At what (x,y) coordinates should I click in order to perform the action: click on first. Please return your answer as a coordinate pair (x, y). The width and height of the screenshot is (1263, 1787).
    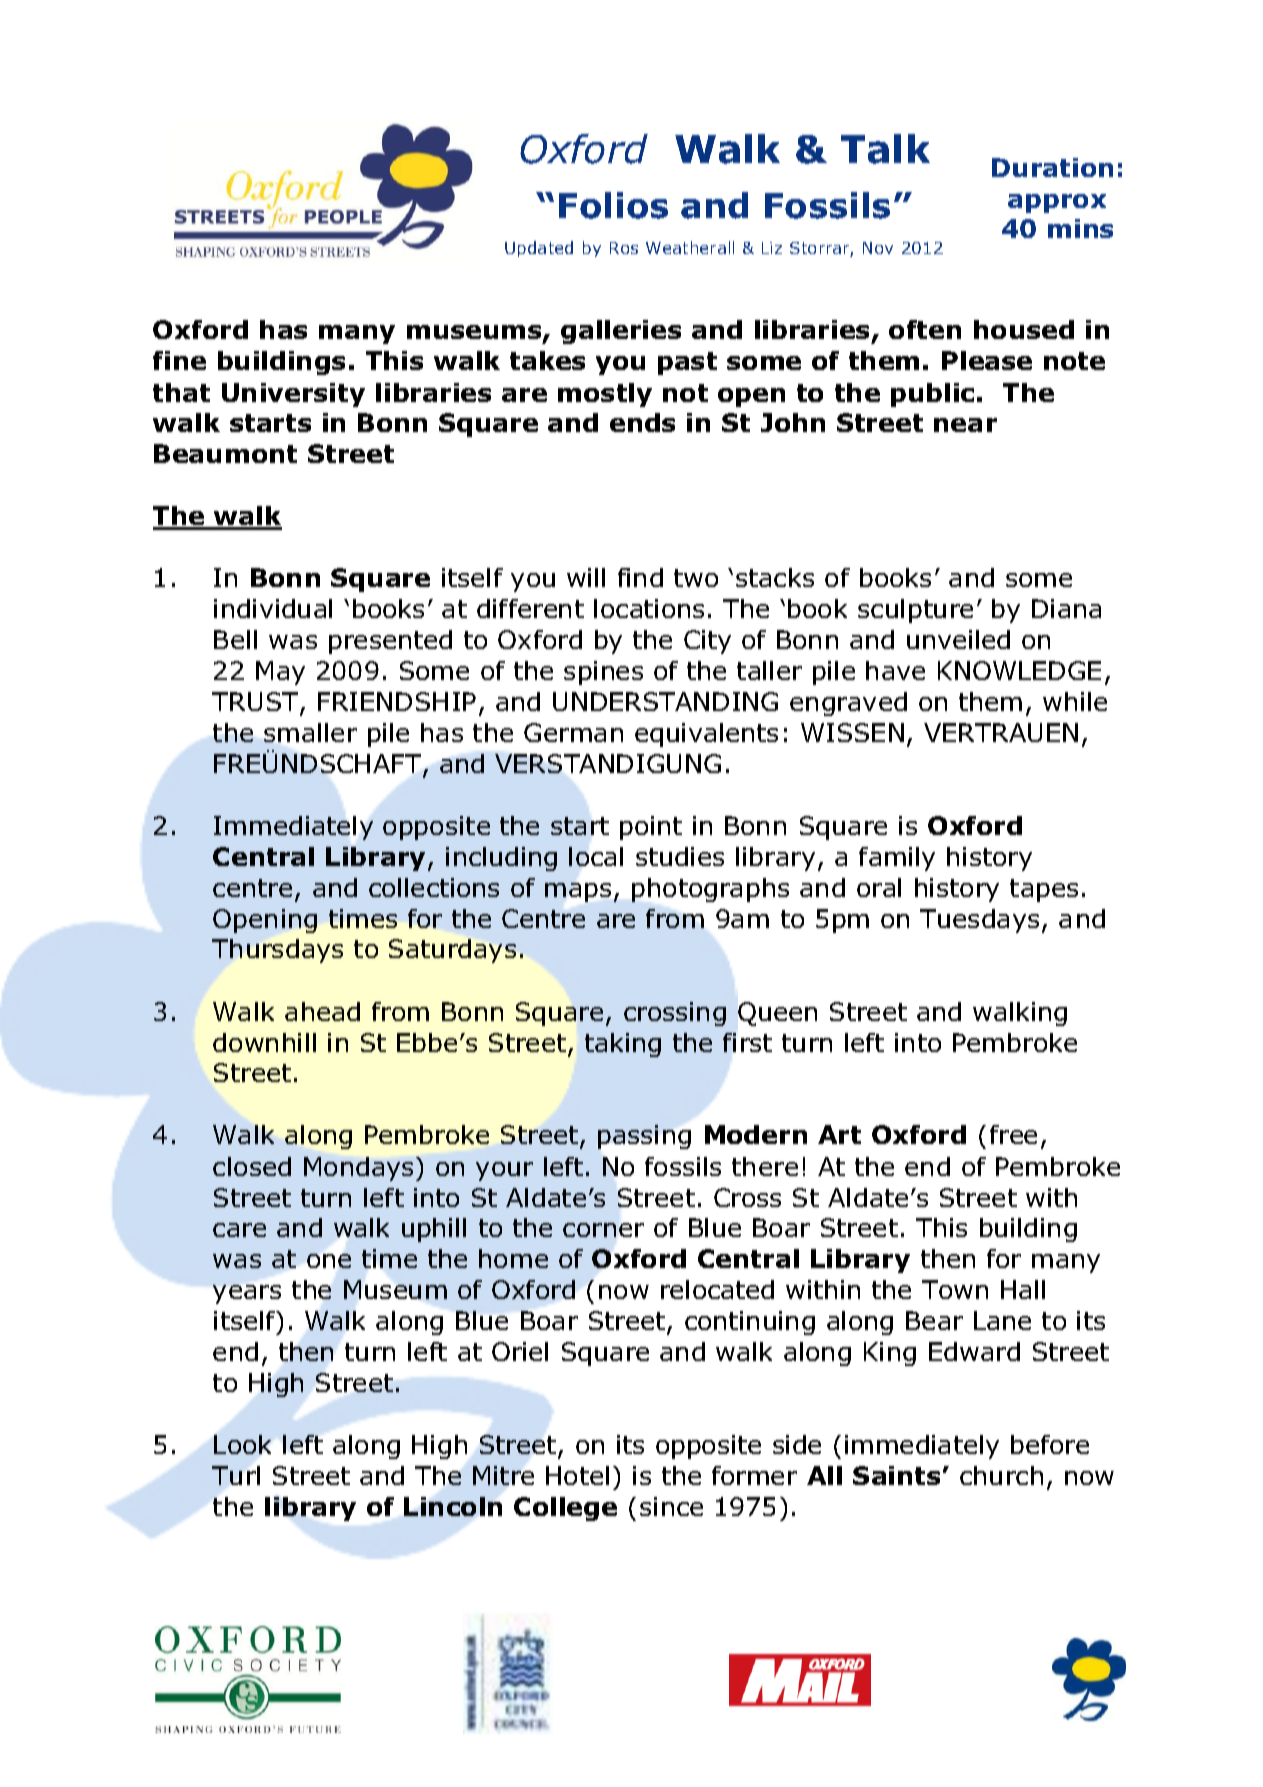
    Looking at the image, I should click on (747, 1042).
